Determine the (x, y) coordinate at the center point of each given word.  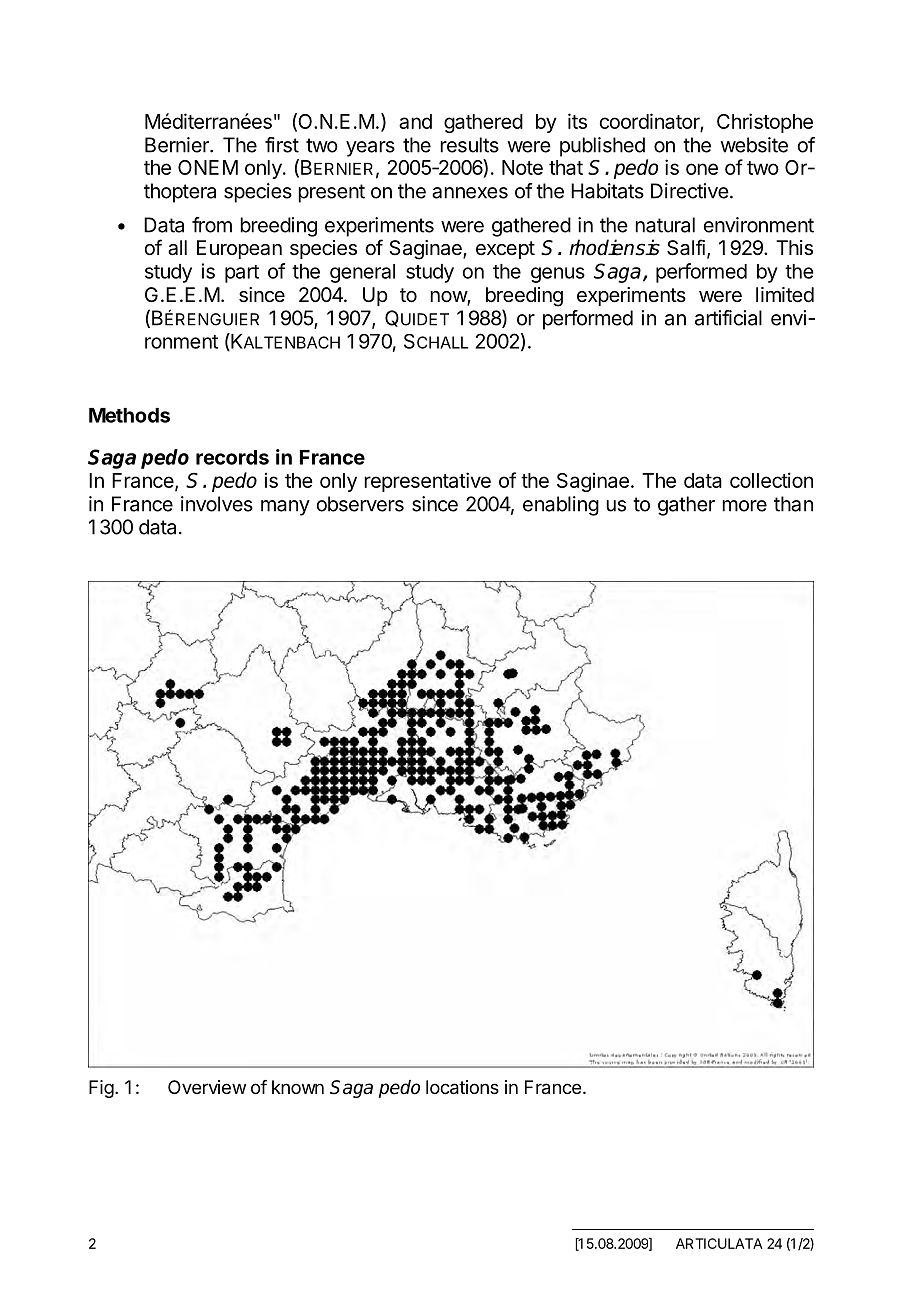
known (298, 1087)
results (469, 145)
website (754, 145)
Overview (207, 1087)
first (282, 145)
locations (462, 1087)
